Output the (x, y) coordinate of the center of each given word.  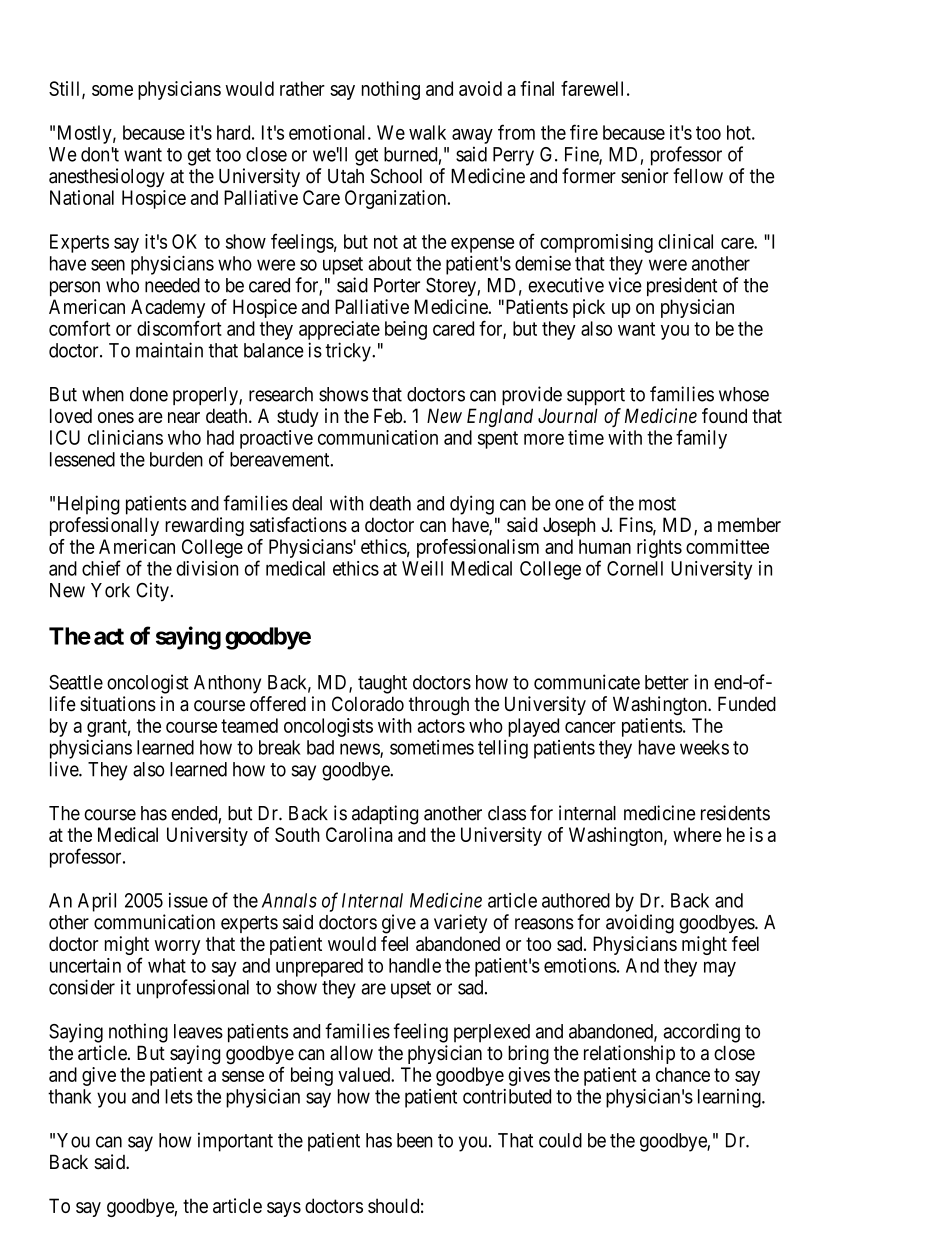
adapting (385, 815)
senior (645, 176)
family (701, 439)
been (415, 1140)
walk (427, 132)
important (235, 1142)
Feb (389, 415)
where (697, 834)
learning (730, 1098)
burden (176, 459)
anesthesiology (107, 178)
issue (188, 900)
